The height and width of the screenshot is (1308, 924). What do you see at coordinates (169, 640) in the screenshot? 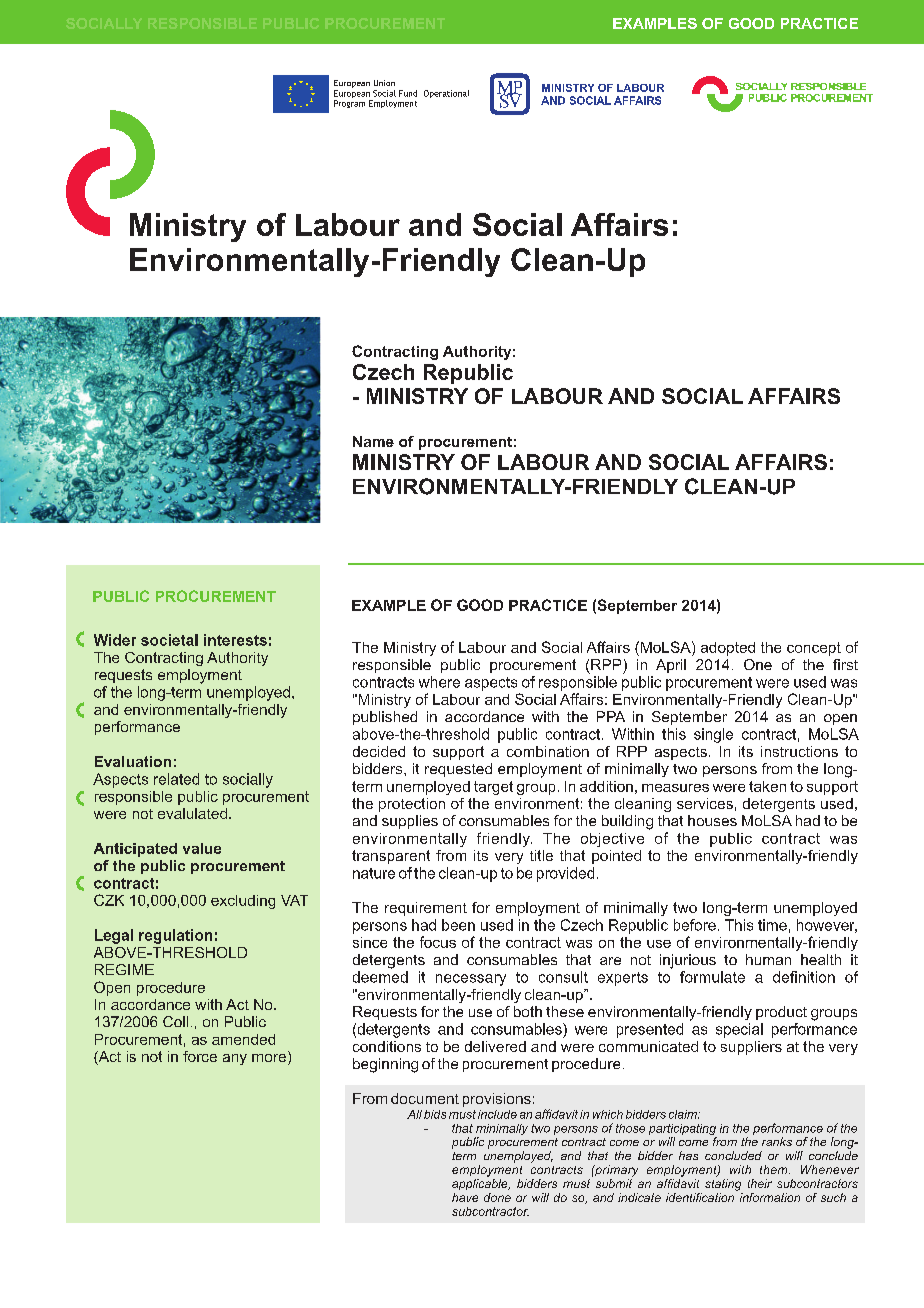
I see `societal` at bounding box center [169, 640].
